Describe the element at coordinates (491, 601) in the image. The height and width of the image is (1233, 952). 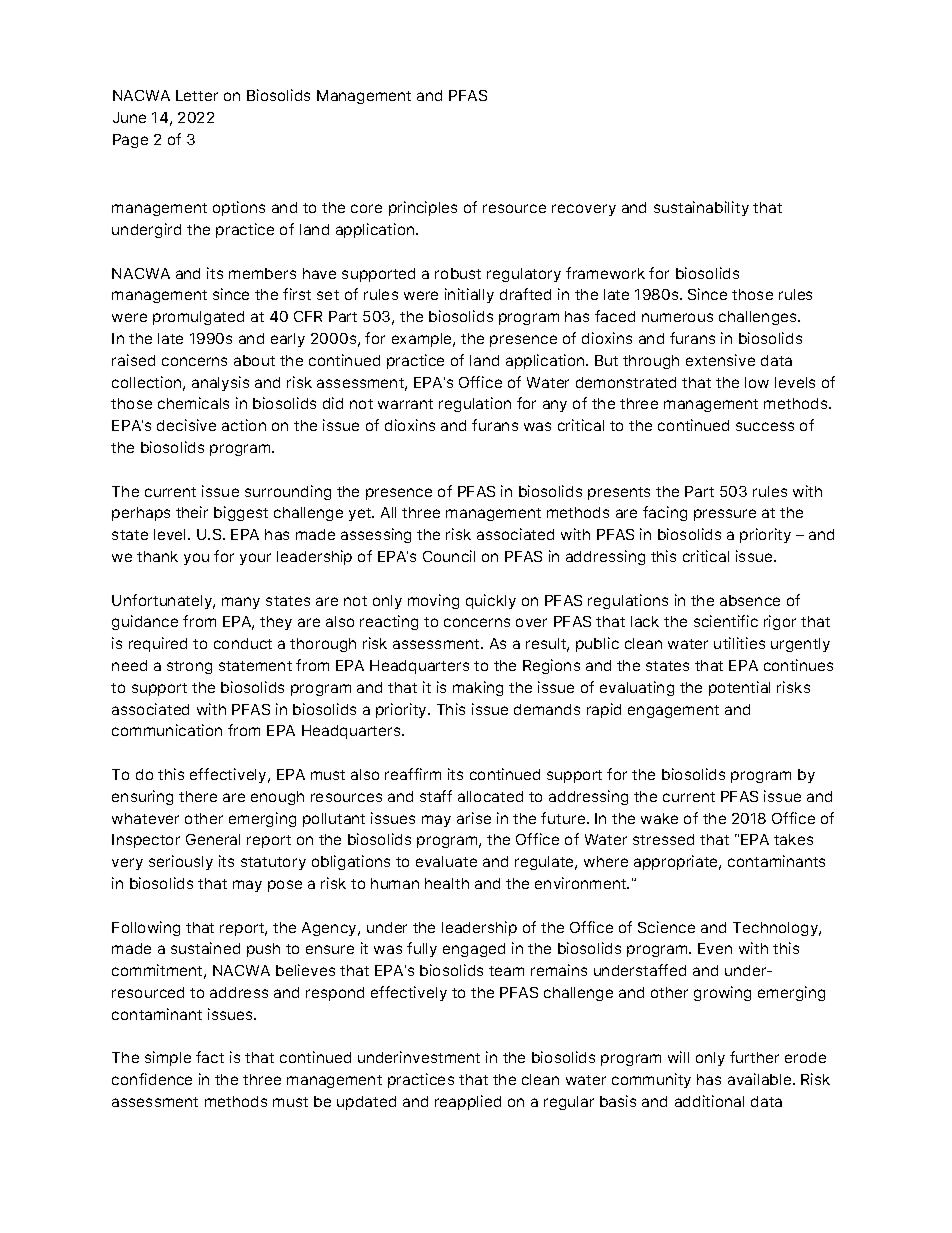
I see `quickly` at that location.
